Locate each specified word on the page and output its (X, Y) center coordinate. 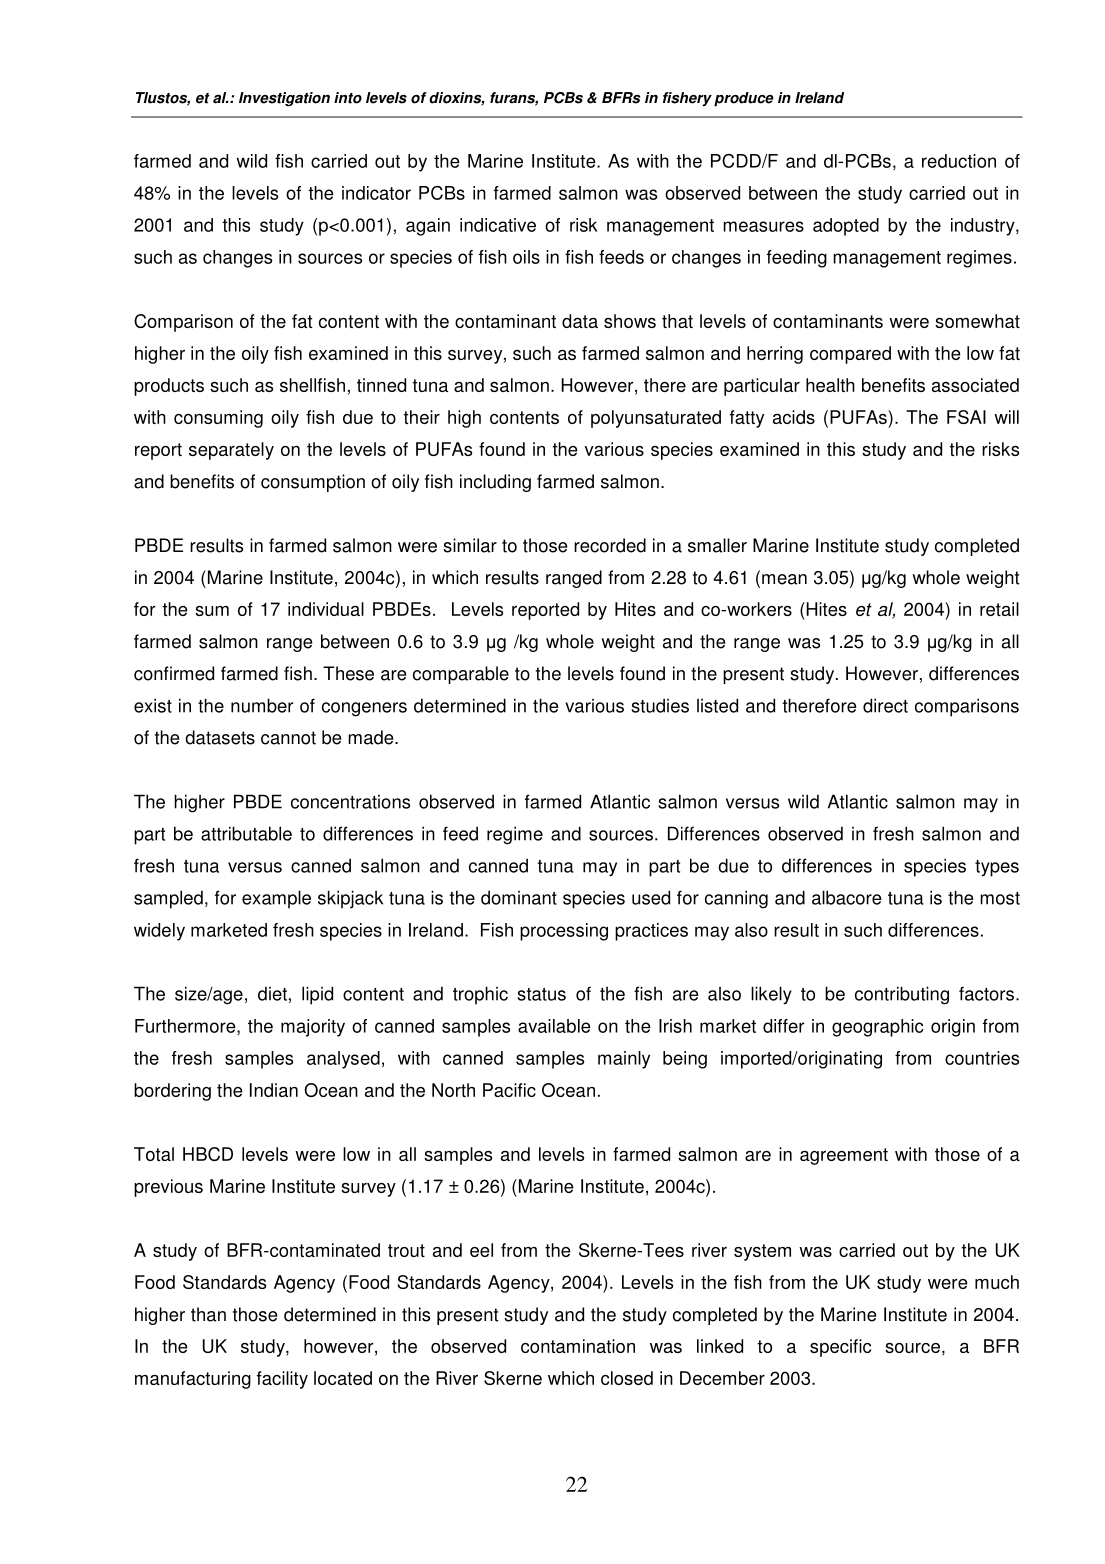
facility (282, 1380)
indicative (498, 225)
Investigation (284, 99)
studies (660, 705)
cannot (288, 738)
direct (885, 705)
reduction (959, 161)
